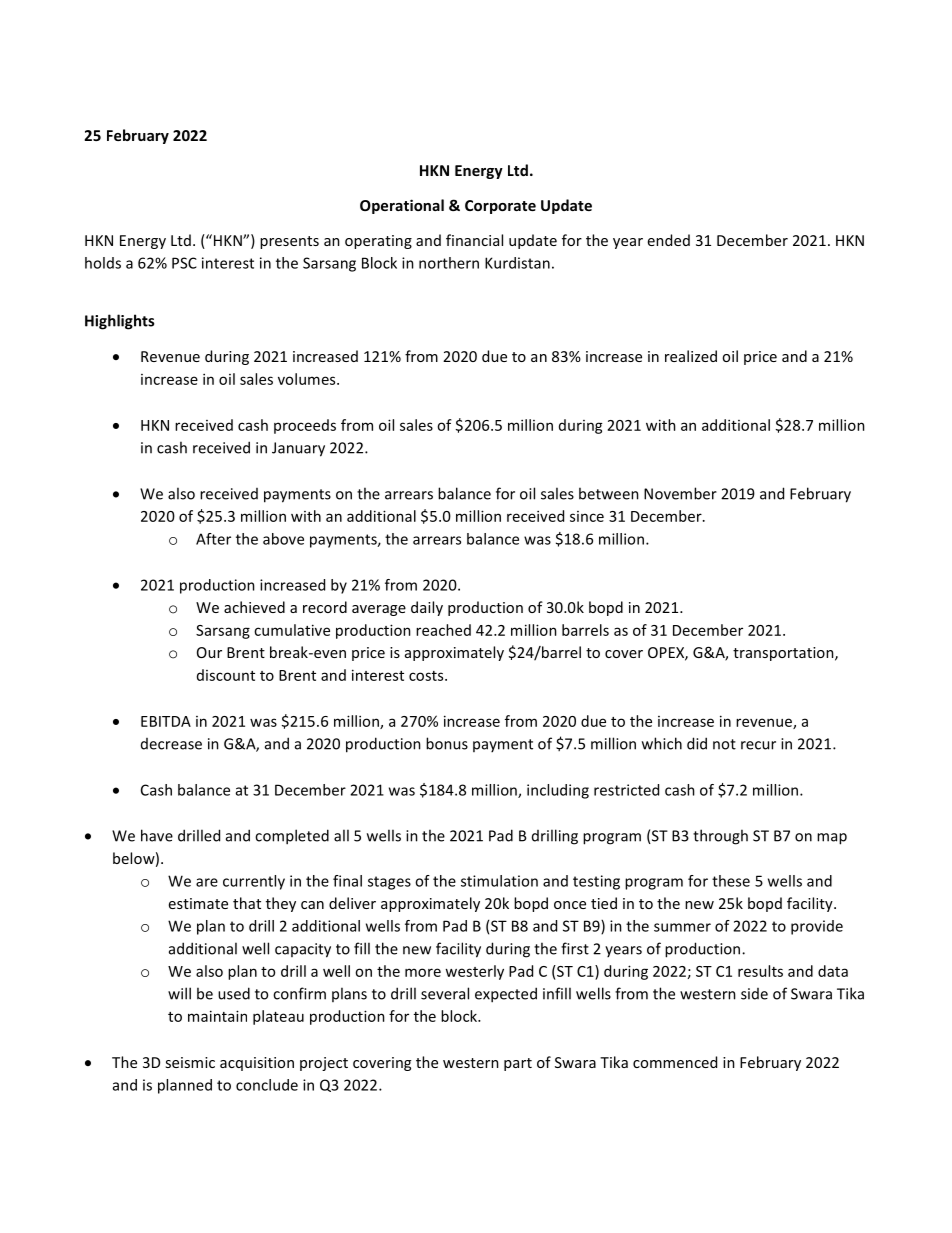 Image resolution: width=952 pixels, height=1233 pixels. I want to click on November, so click(680, 493).
